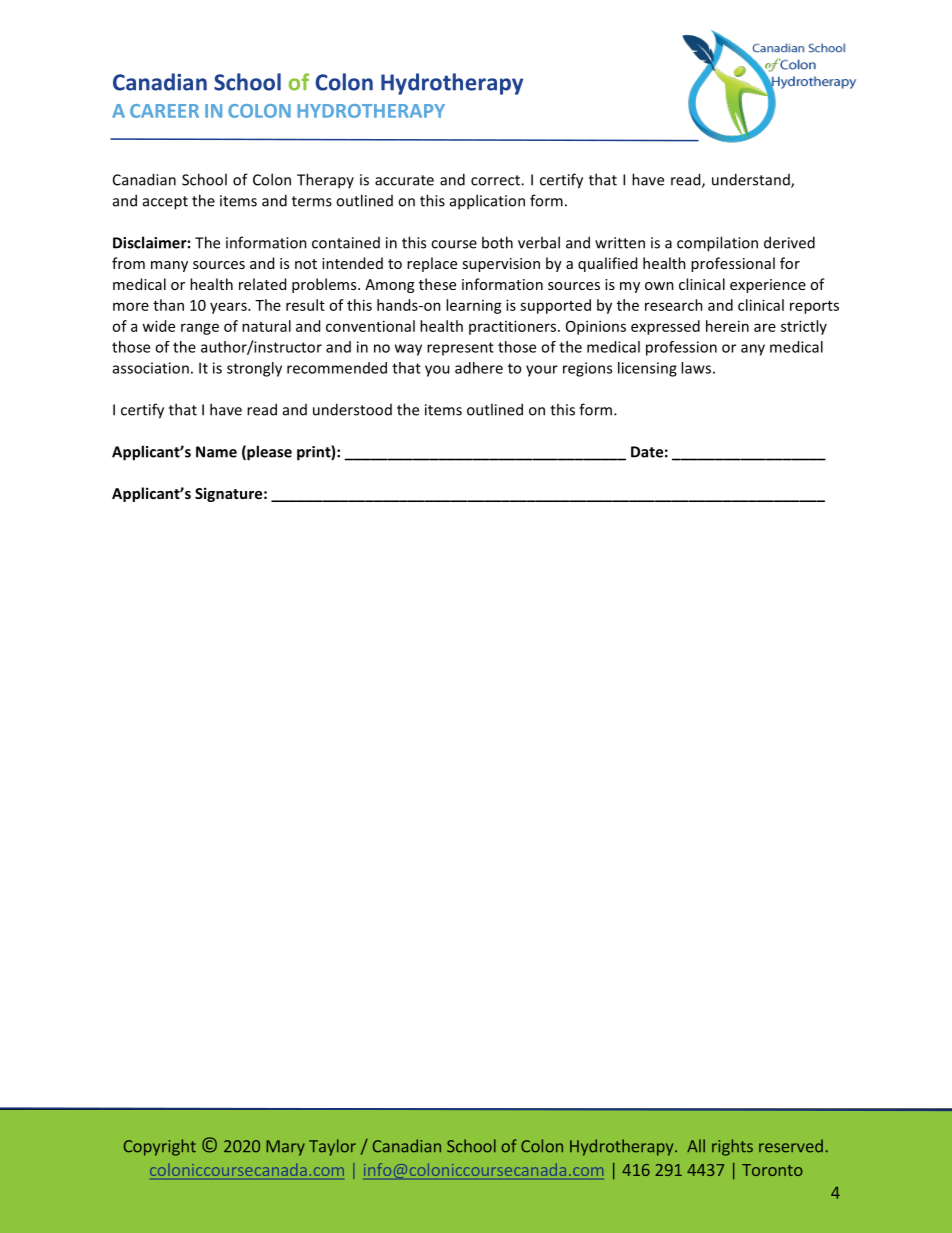 Image resolution: width=952 pixels, height=1233 pixels. Describe the element at coordinates (732, 1147) in the screenshot. I see `rights` at that location.
